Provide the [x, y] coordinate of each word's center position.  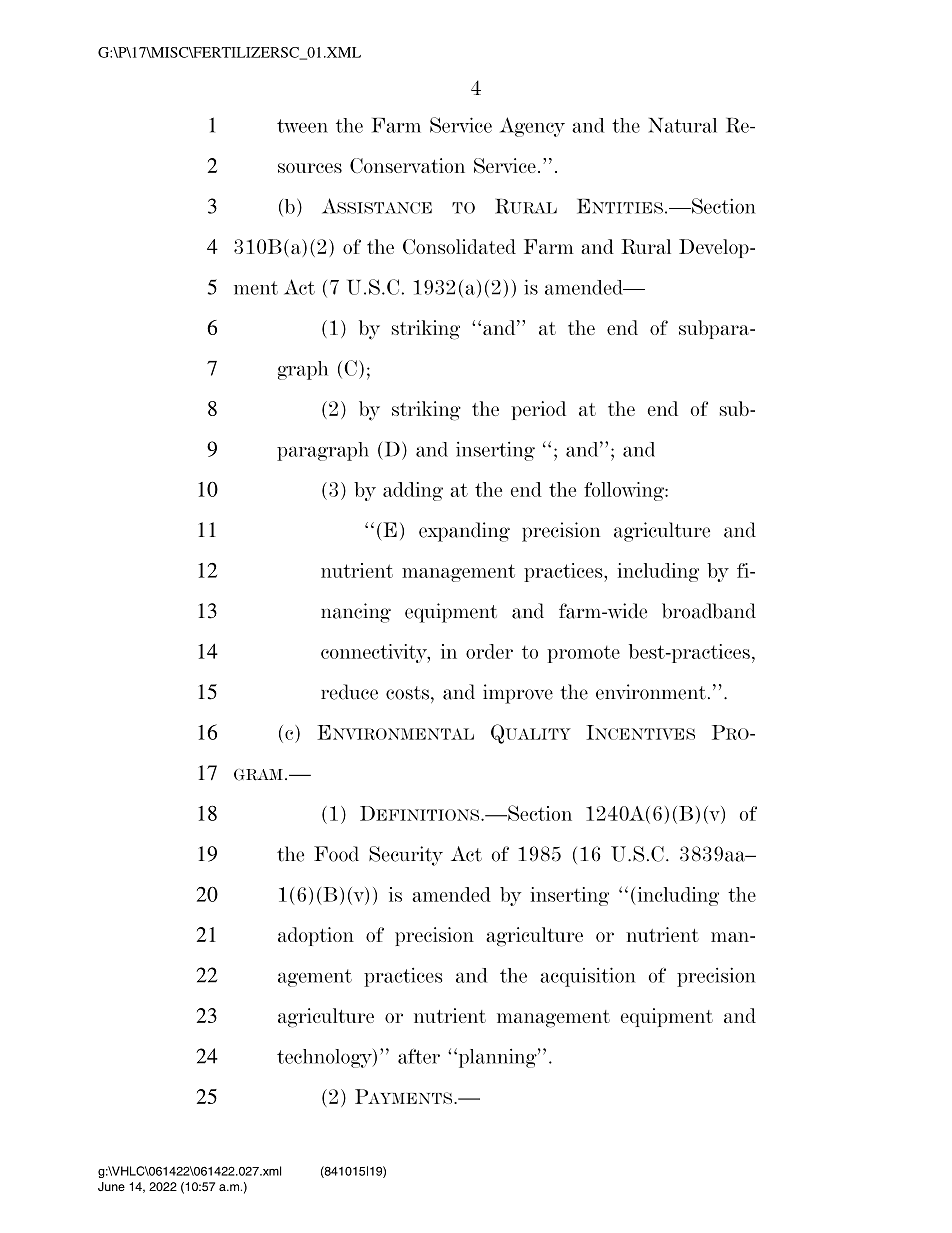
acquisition [587, 977]
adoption [316, 936]
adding [413, 491]
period [538, 410]
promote [583, 654]
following [625, 491]
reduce [349, 692]
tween [302, 126]
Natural [683, 125]
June [111, 1186]
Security [406, 856]
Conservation [407, 165]
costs [407, 693]
